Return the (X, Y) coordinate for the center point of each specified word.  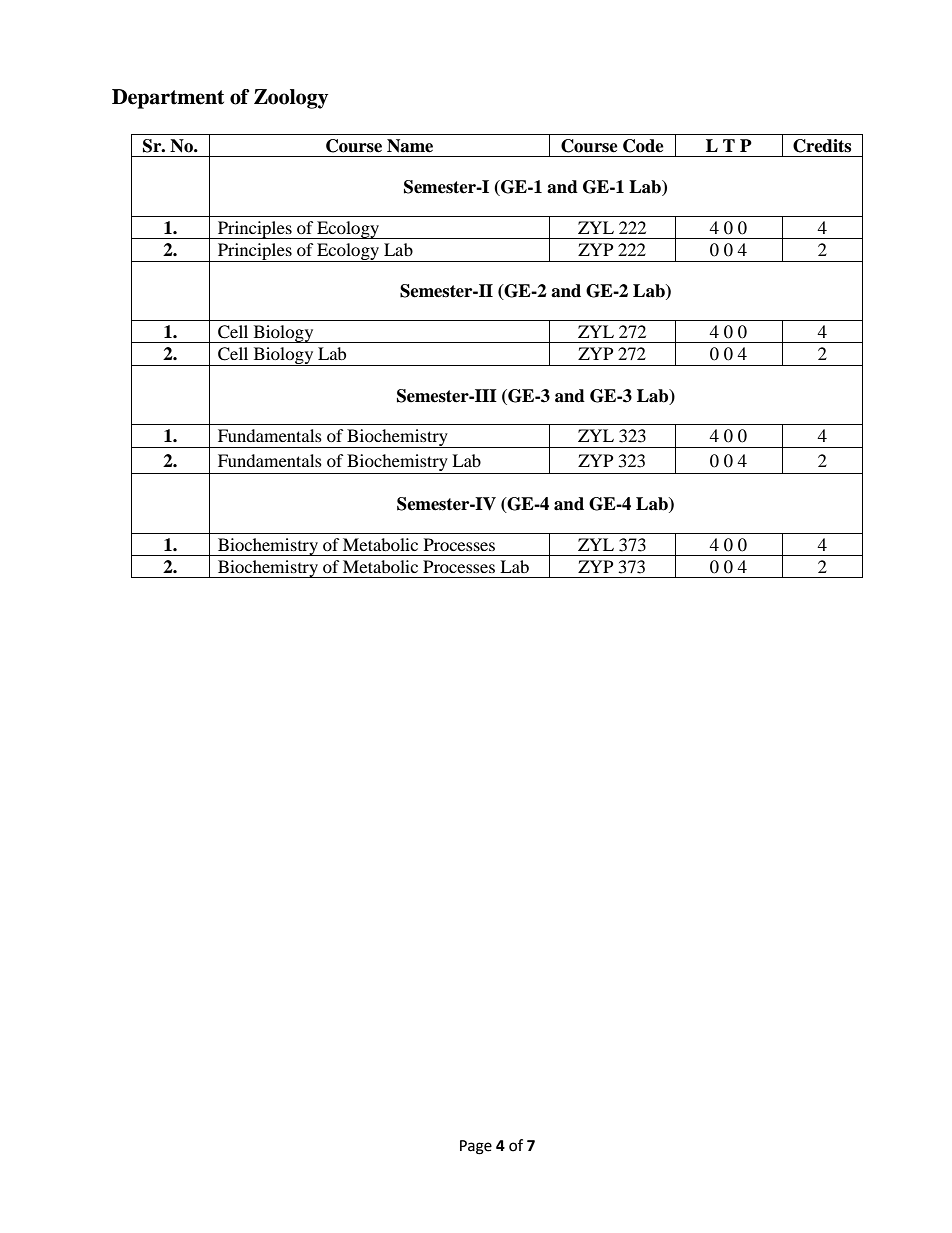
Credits (822, 146)
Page (476, 1147)
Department (168, 99)
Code (643, 146)
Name (410, 146)
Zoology (291, 99)
